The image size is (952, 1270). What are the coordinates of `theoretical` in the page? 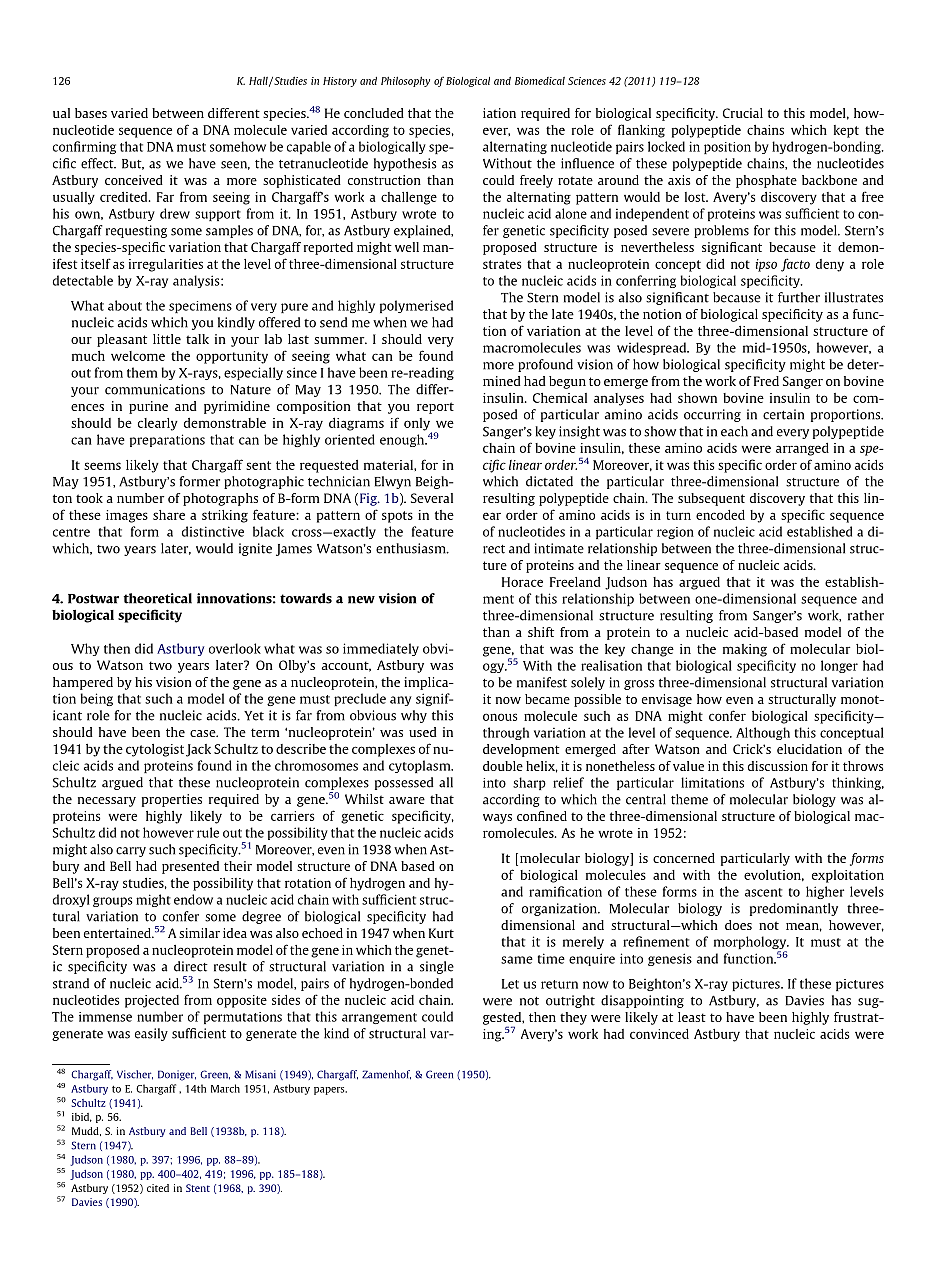 It's located at (157, 598).
